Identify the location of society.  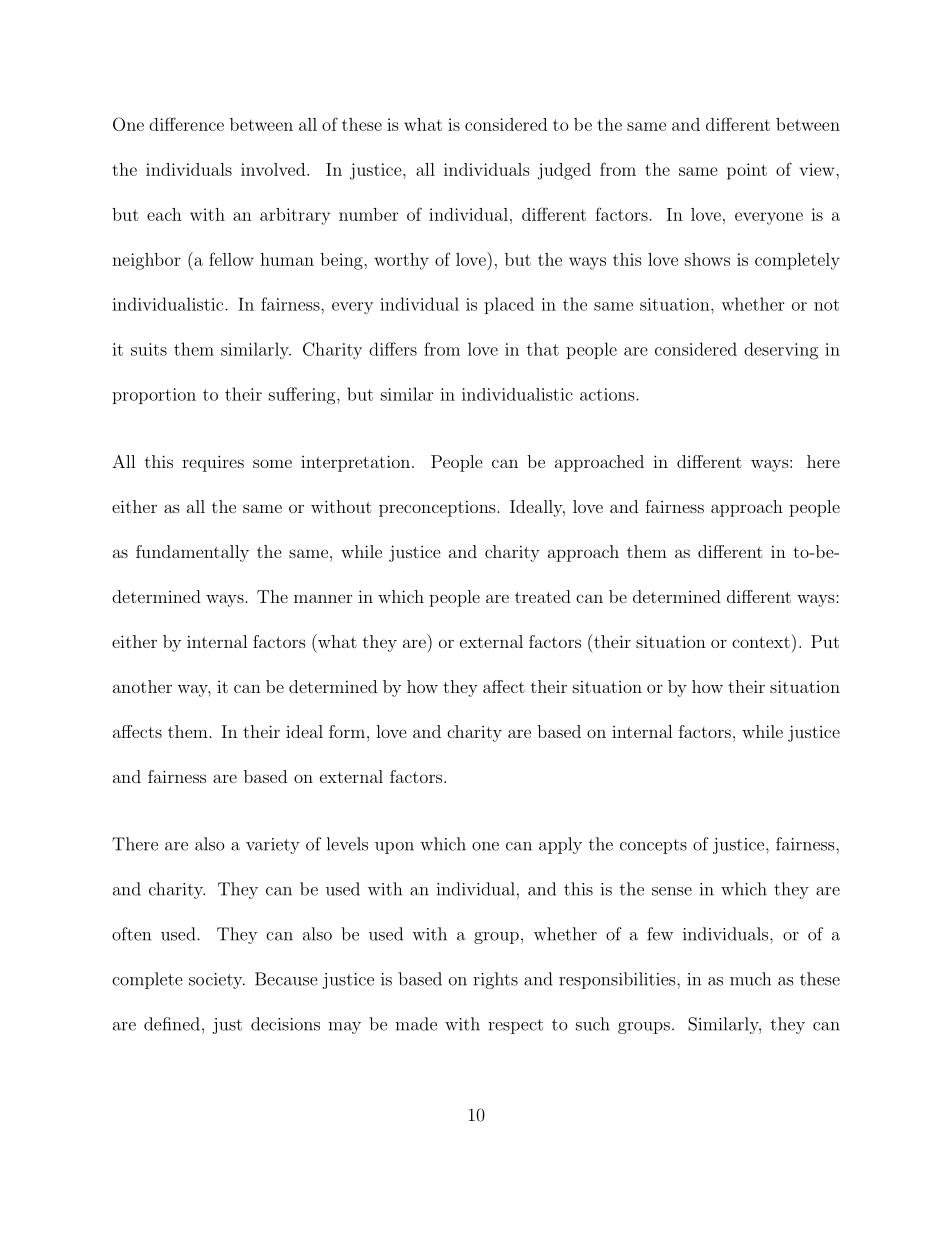
(217, 981).
